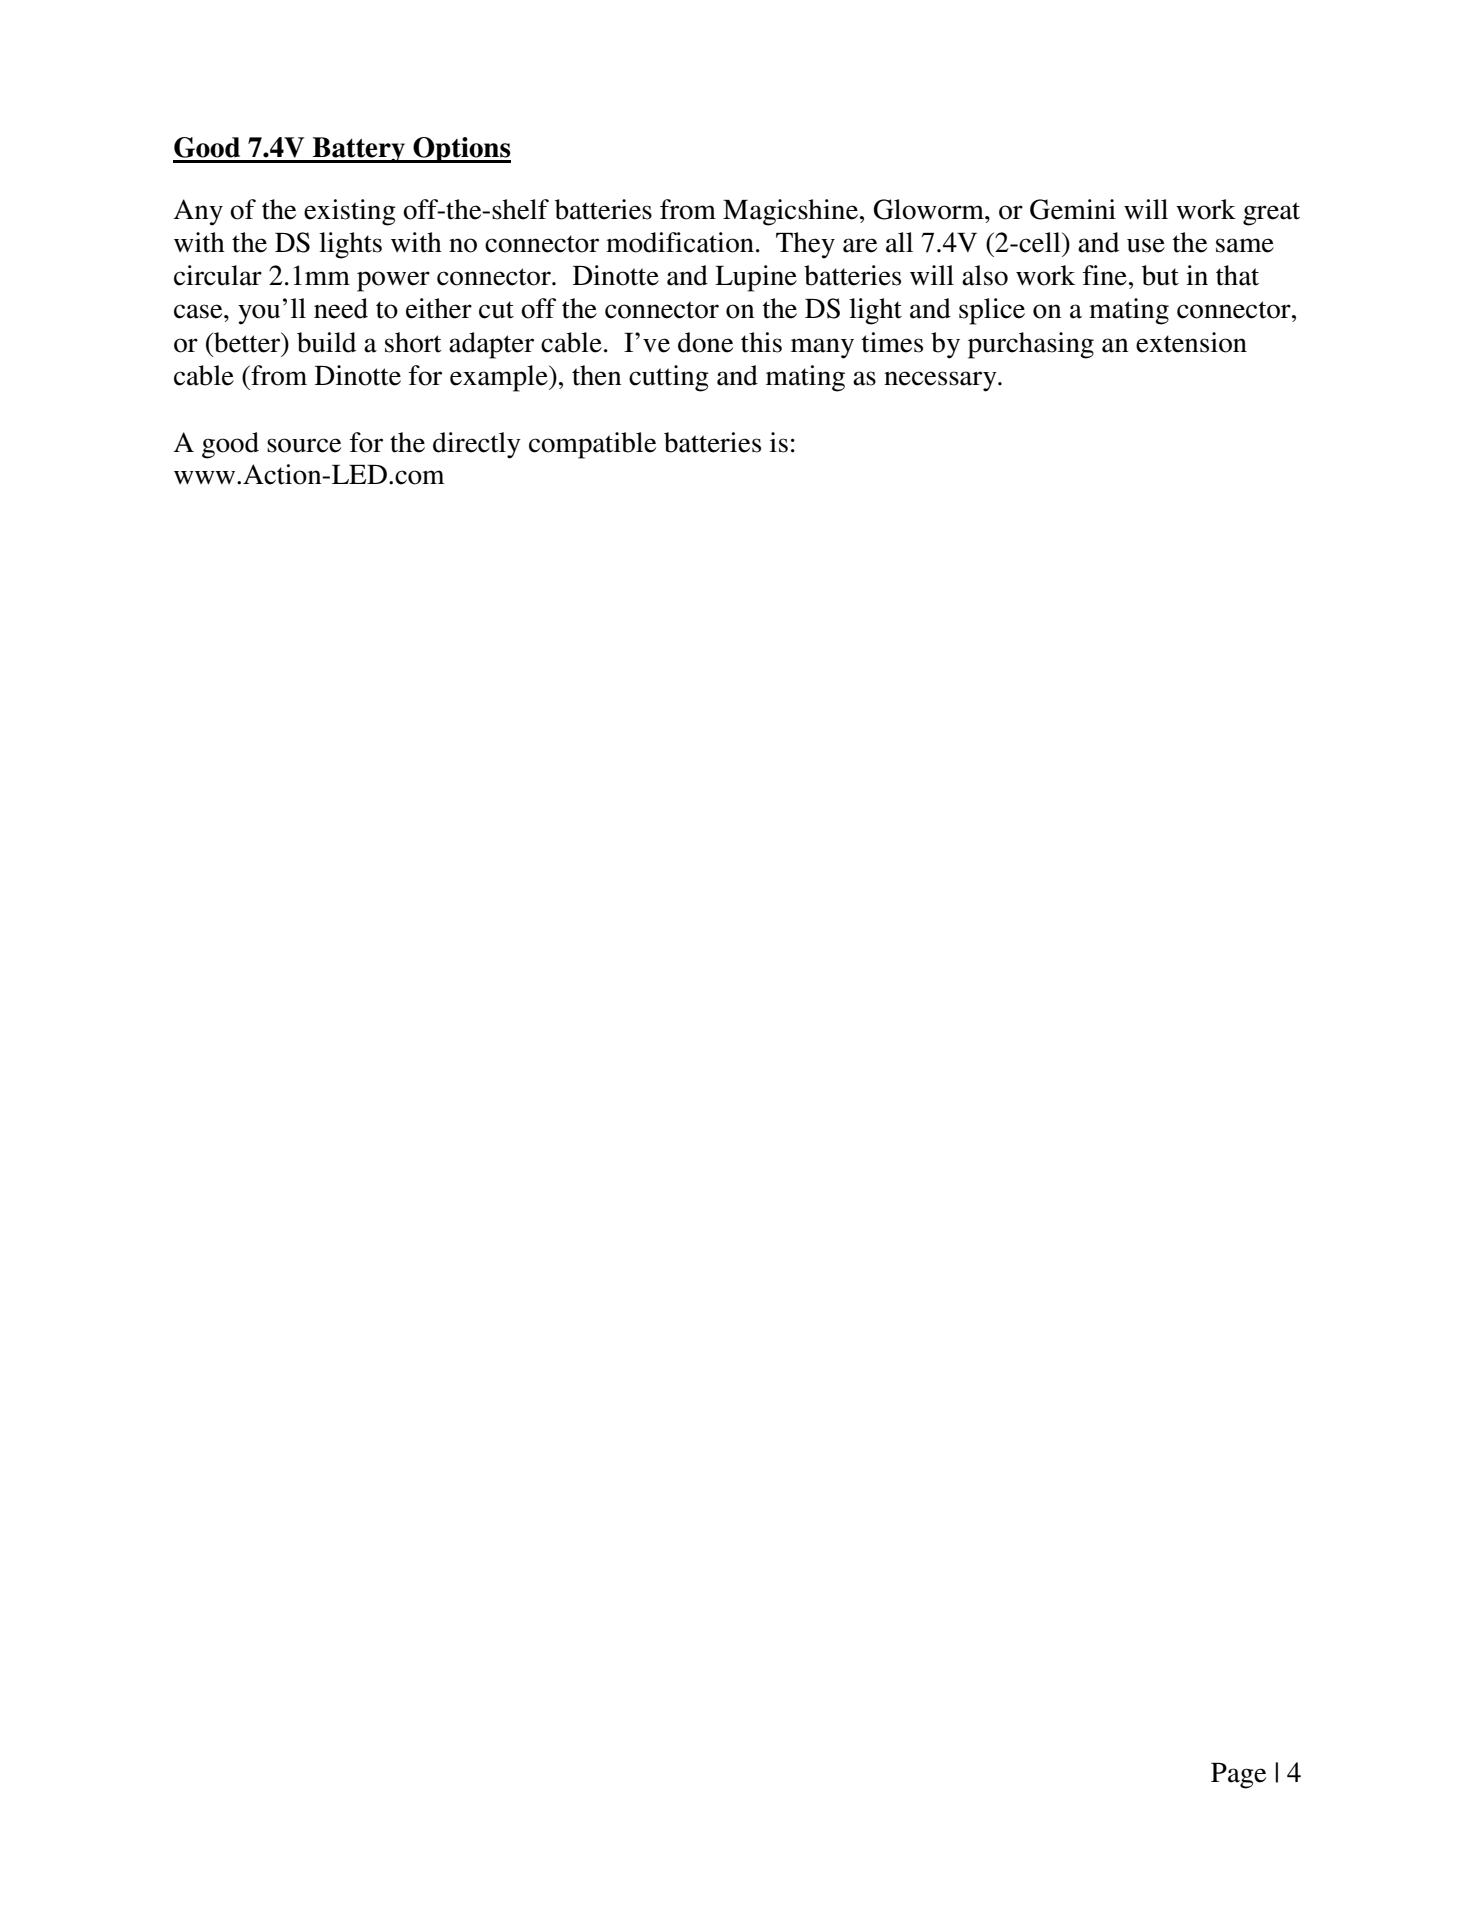  Describe the element at coordinates (477, 445) in the image. I see `directly` at that location.
